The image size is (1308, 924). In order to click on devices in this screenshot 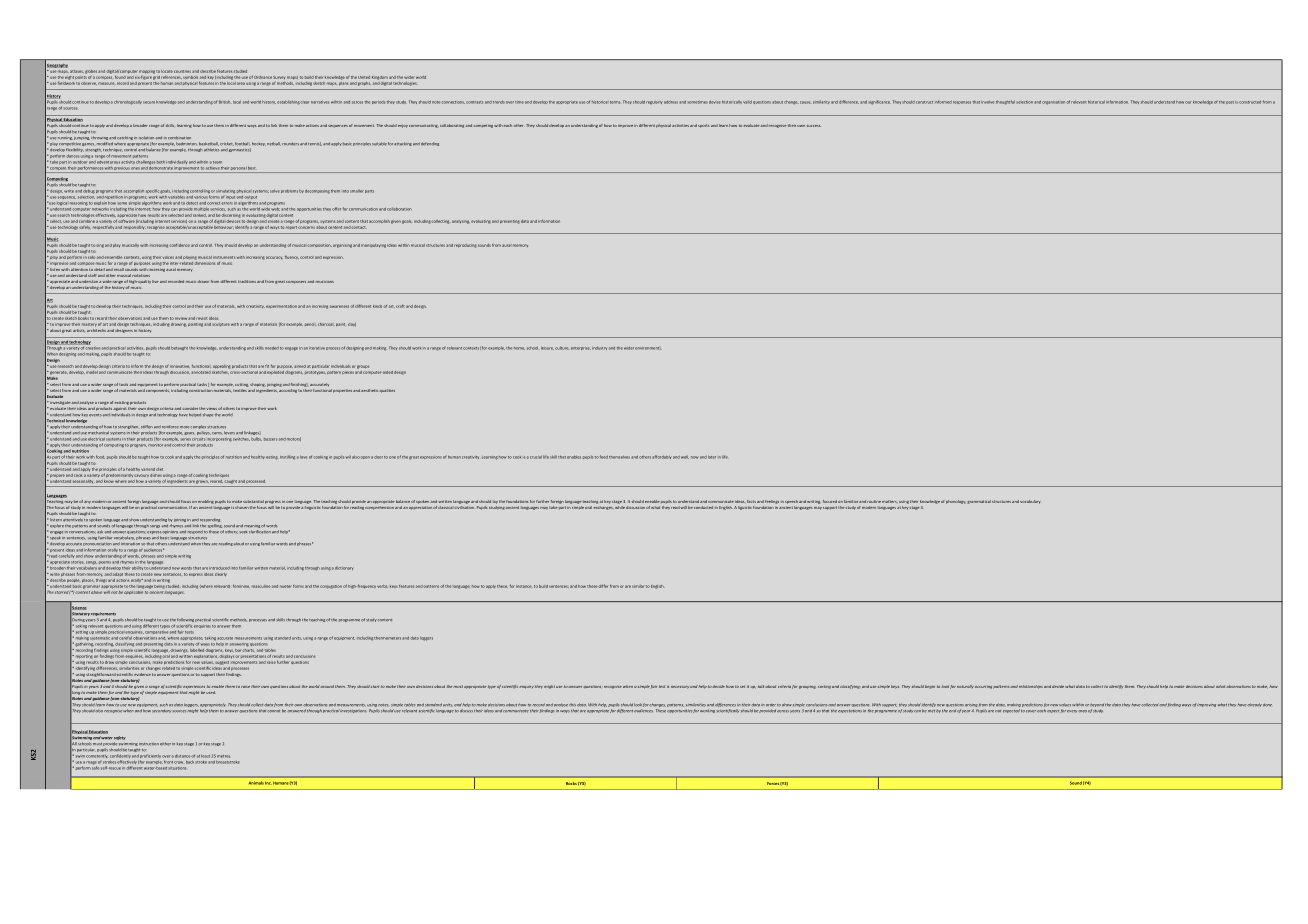, I will do `click(234, 222)`.
